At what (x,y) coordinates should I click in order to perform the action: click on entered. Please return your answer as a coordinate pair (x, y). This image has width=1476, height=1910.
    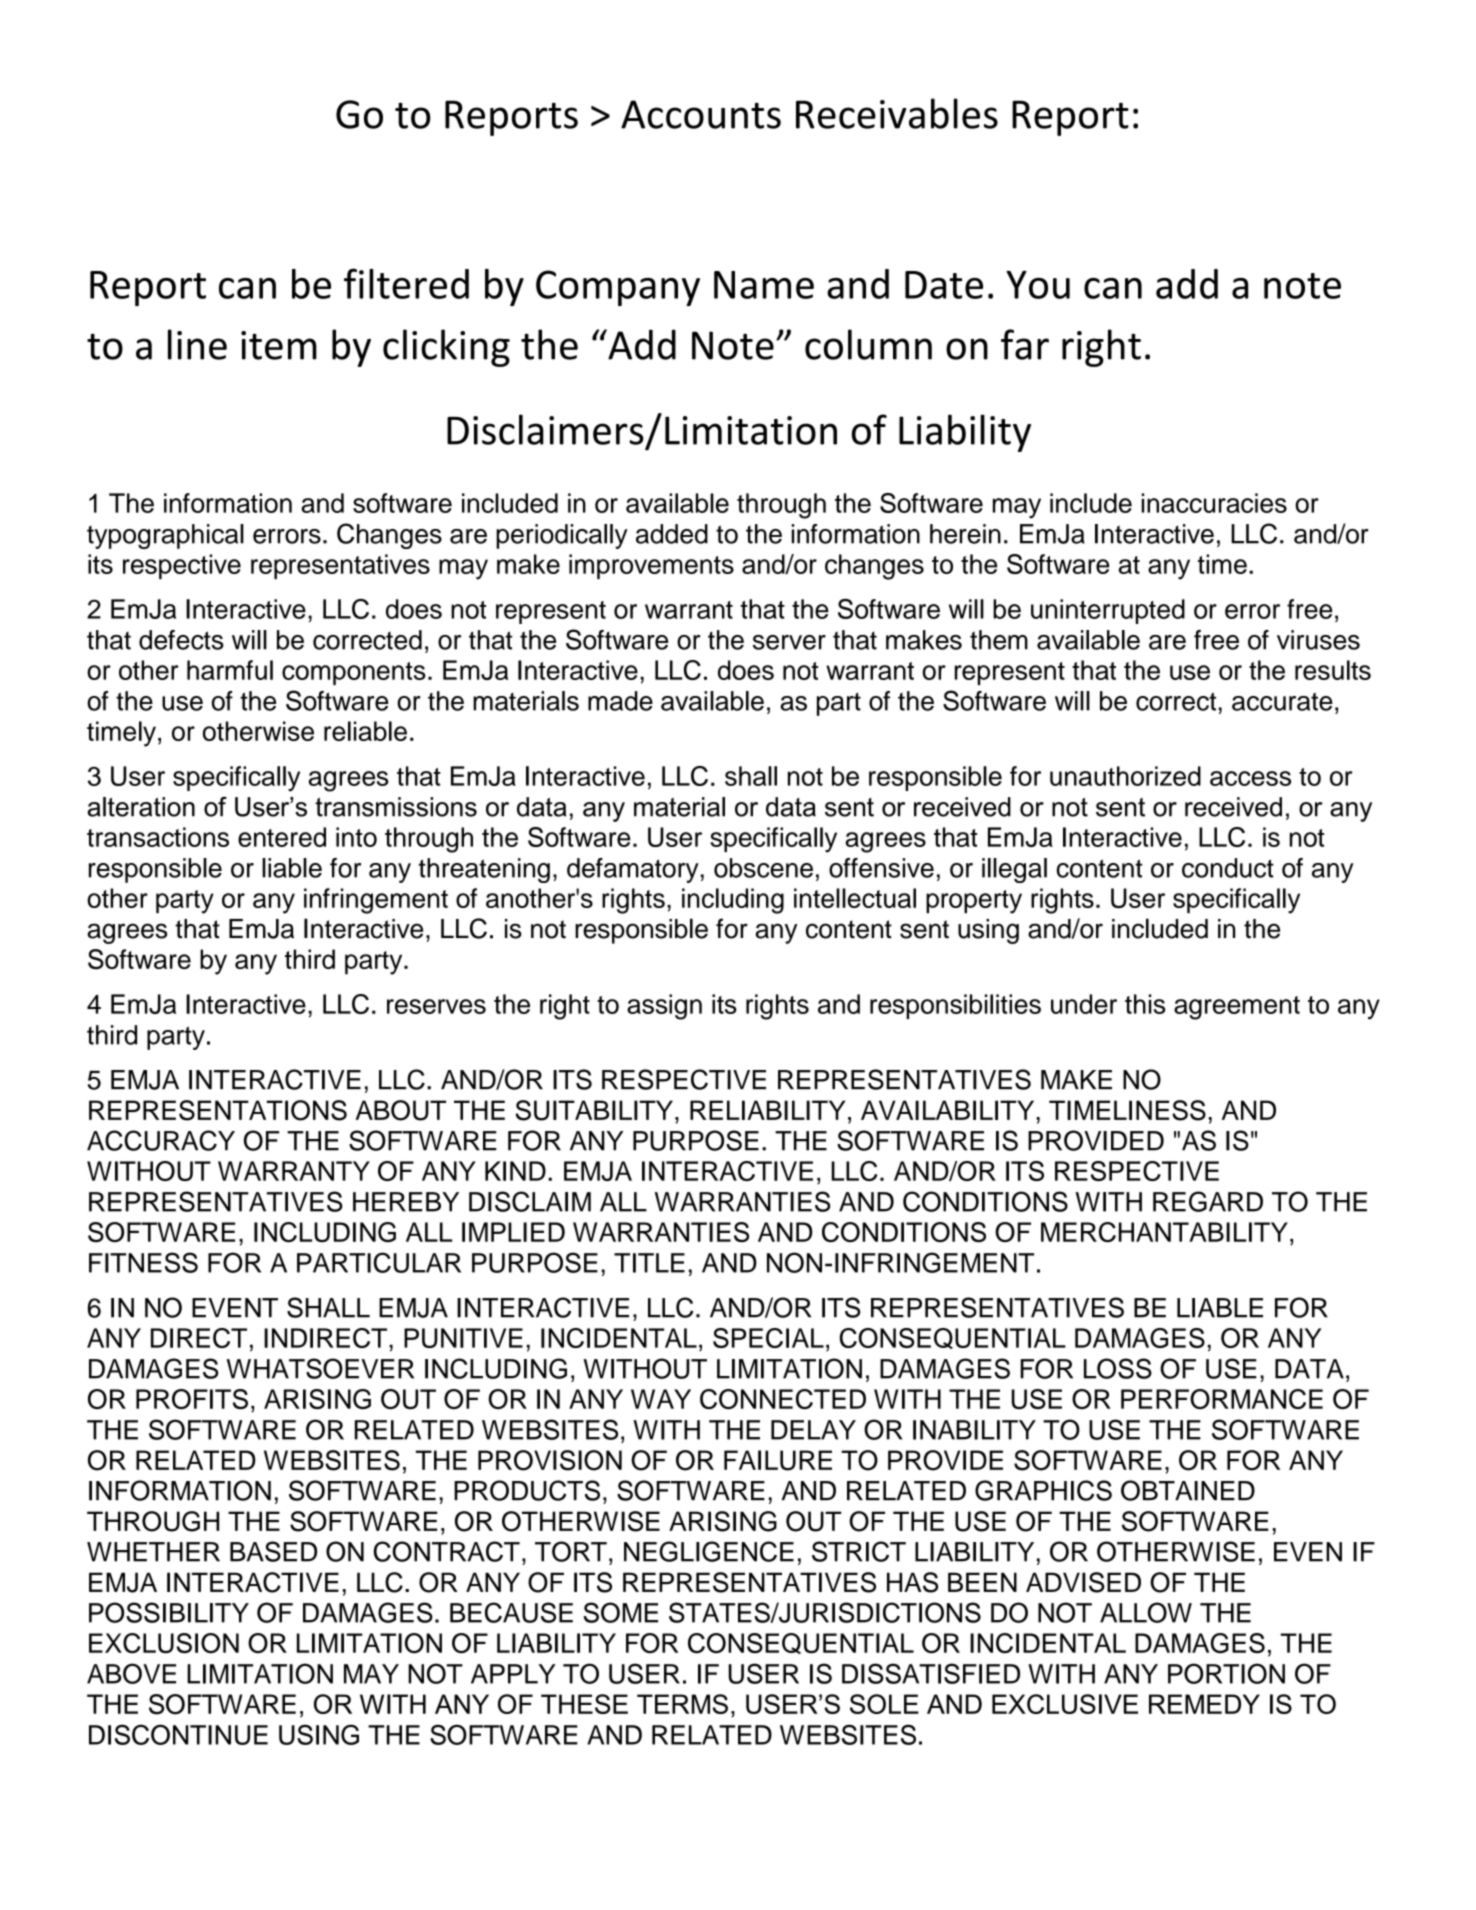
    Looking at the image, I should click on (282, 837).
